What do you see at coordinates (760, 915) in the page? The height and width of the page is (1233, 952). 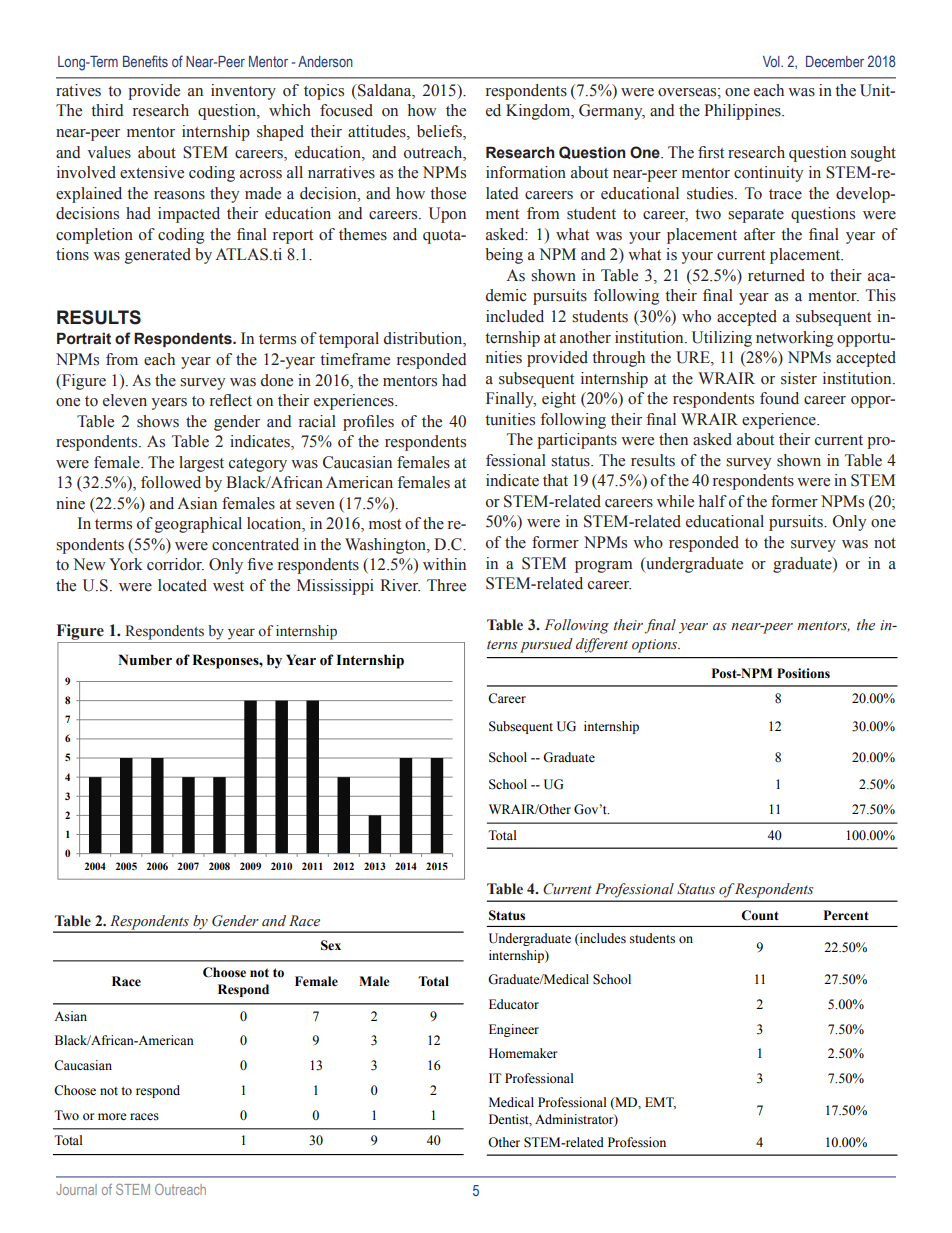 I see `Count` at bounding box center [760, 915].
